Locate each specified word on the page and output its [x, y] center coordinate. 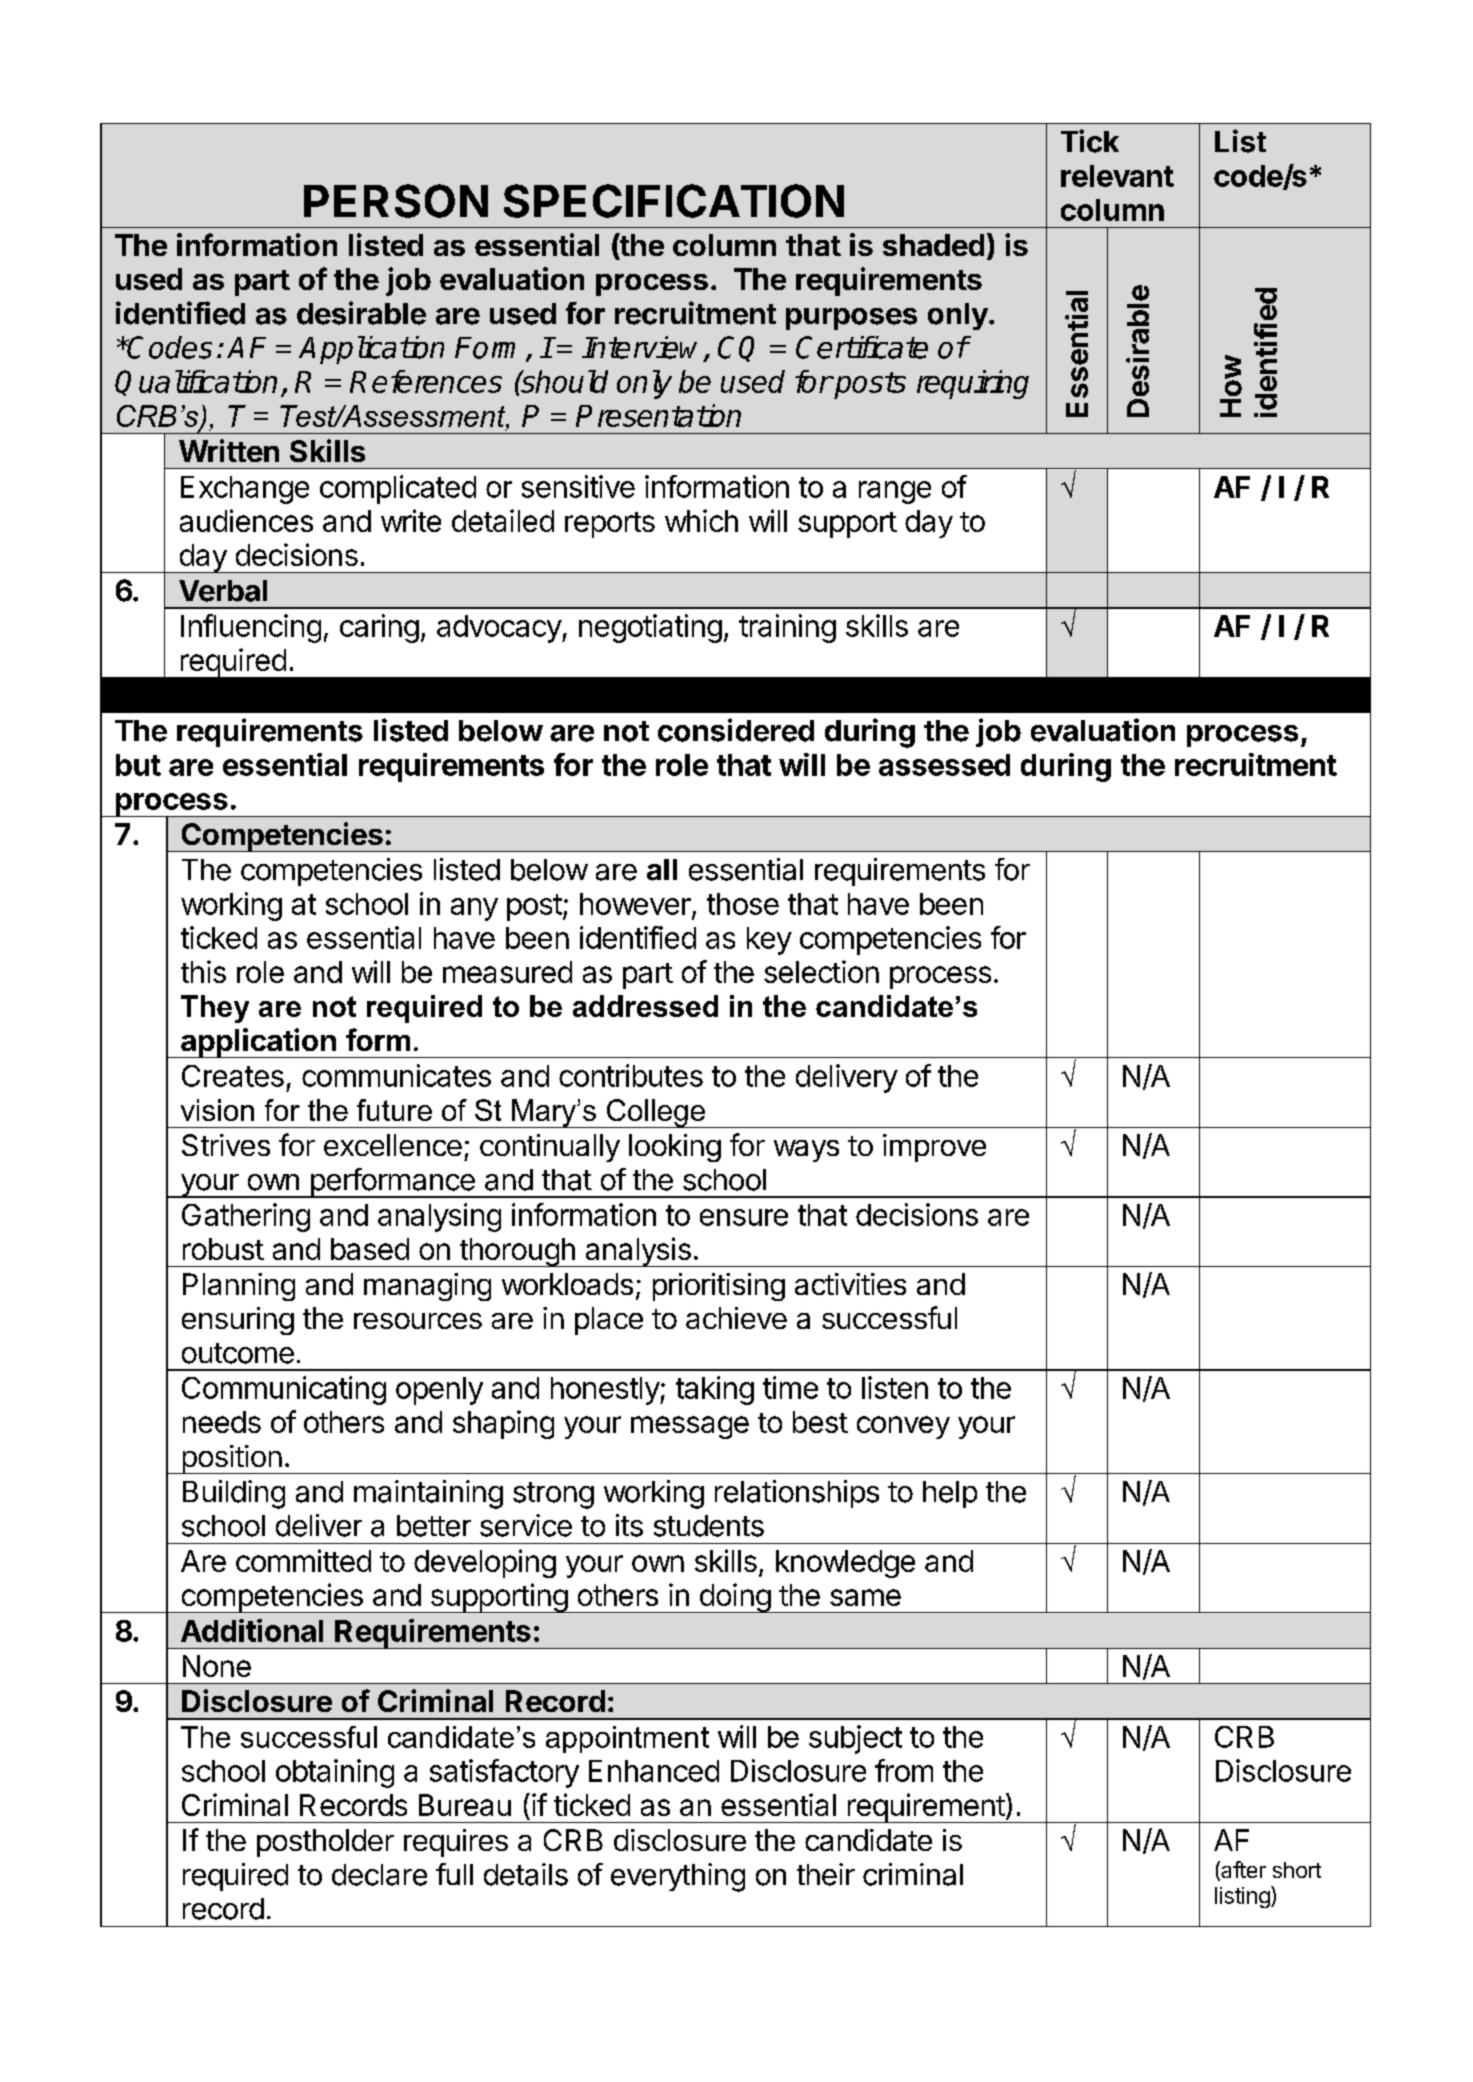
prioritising [719, 1287]
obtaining [335, 1773]
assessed [944, 765]
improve [934, 1148]
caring [379, 628]
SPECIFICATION [674, 201]
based [370, 1249]
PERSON [396, 201]
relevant [1117, 176]
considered [736, 730]
